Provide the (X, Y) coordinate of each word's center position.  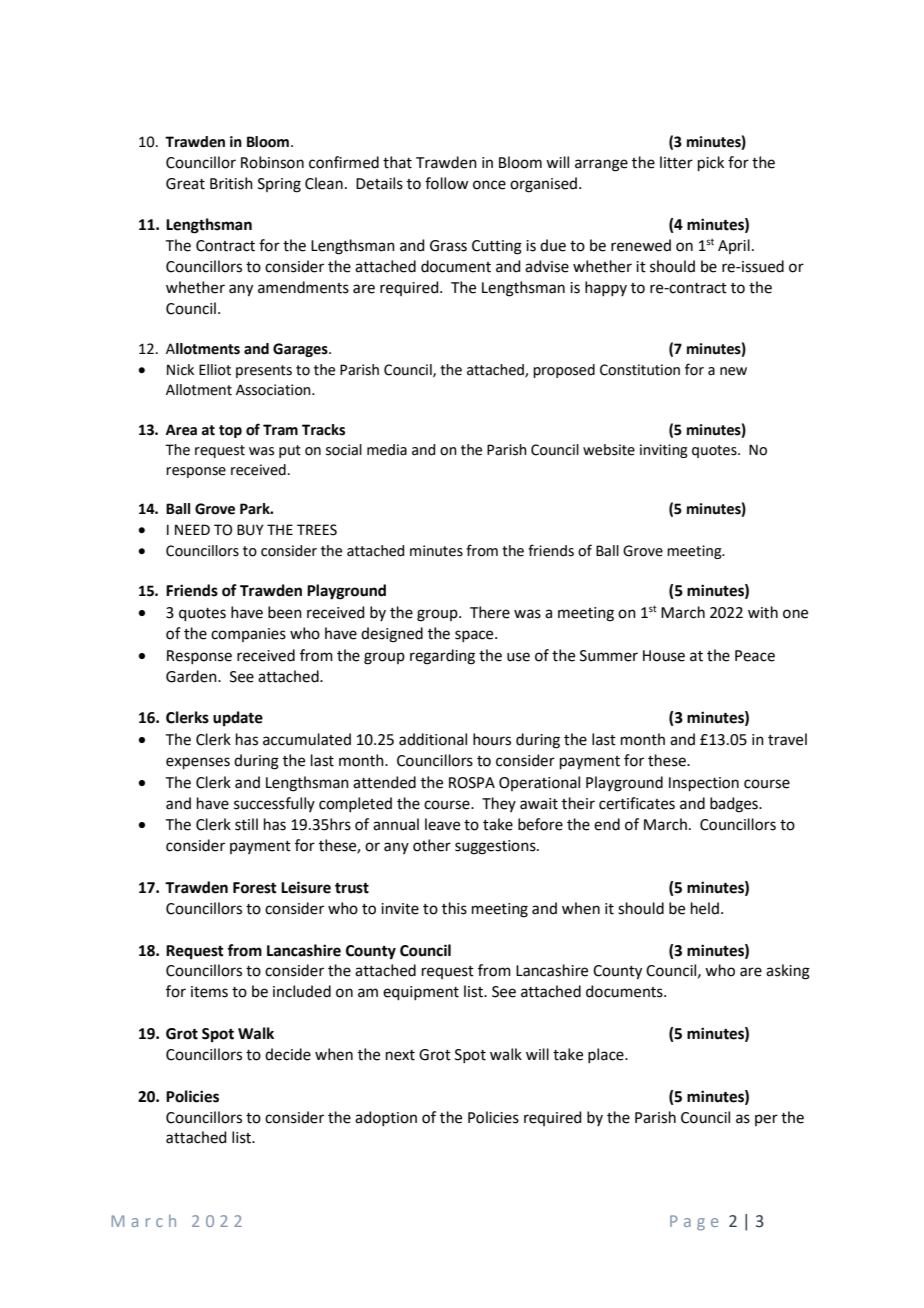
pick (711, 163)
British (231, 183)
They (499, 804)
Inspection (704, 784)
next (400, 1055)
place (607, 1055)
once (489, 185)
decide (288, 1054)
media (387, 450)
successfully (274, 804)
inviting (664, 451)
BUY (250, 530)
